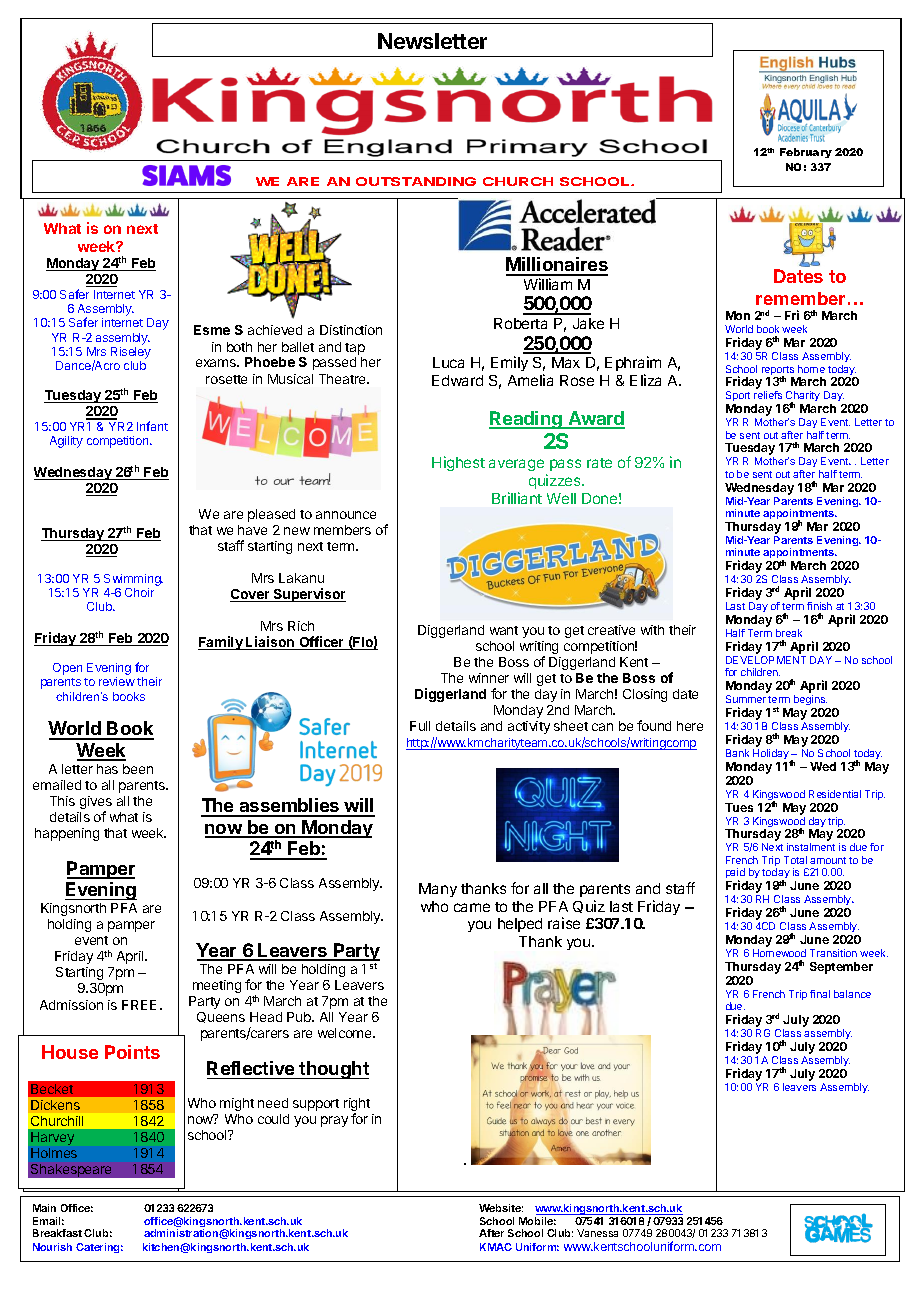  What do you see at coordinates (819, 606) in the screenshot?
I see `finish` at bounding box center [819, 606].
